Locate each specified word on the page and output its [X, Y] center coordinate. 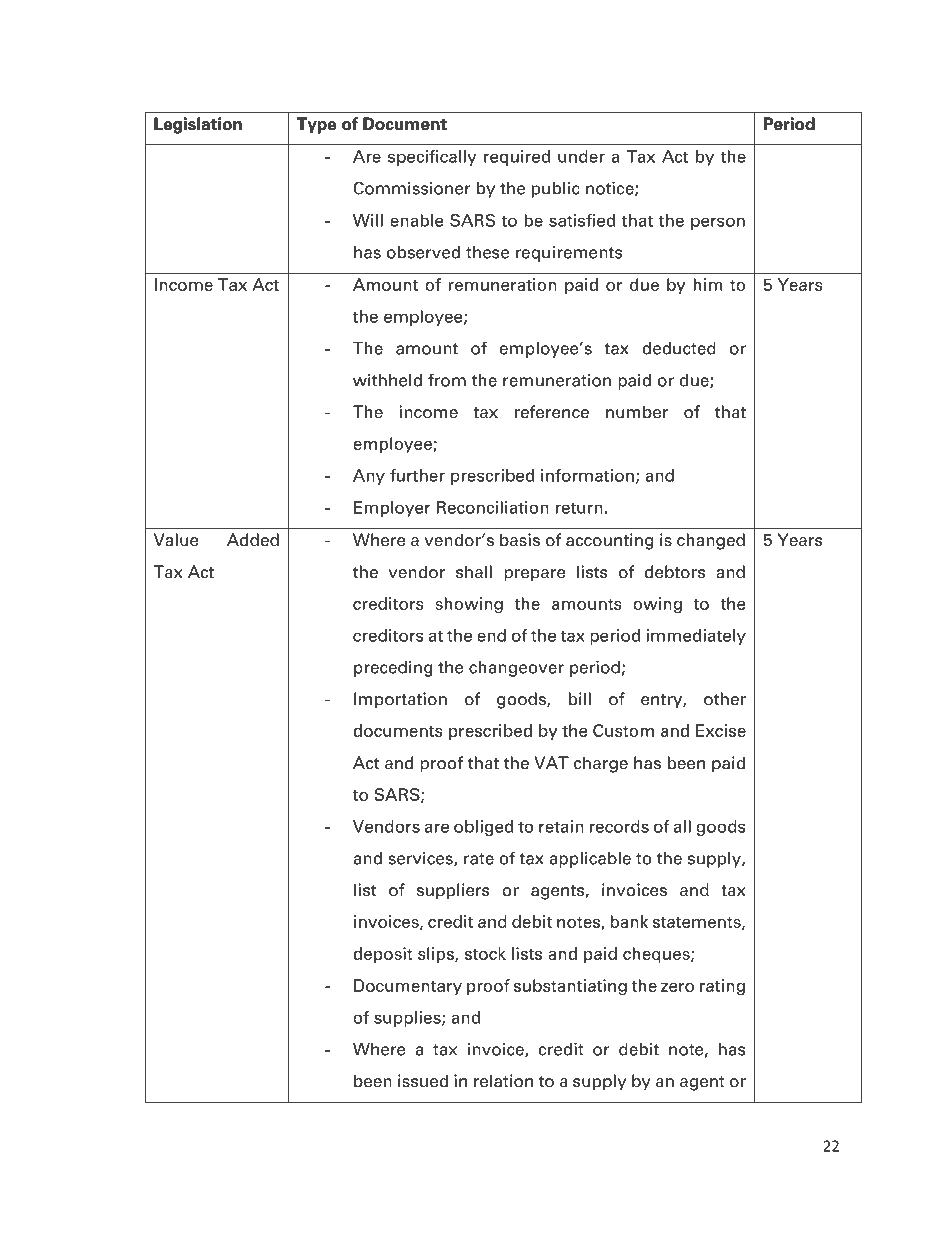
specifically [432, 158]
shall [474, 572]
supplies [408, 1019]
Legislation [198, 125]
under [581, 156]
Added [253, 540]
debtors [675, 572]
